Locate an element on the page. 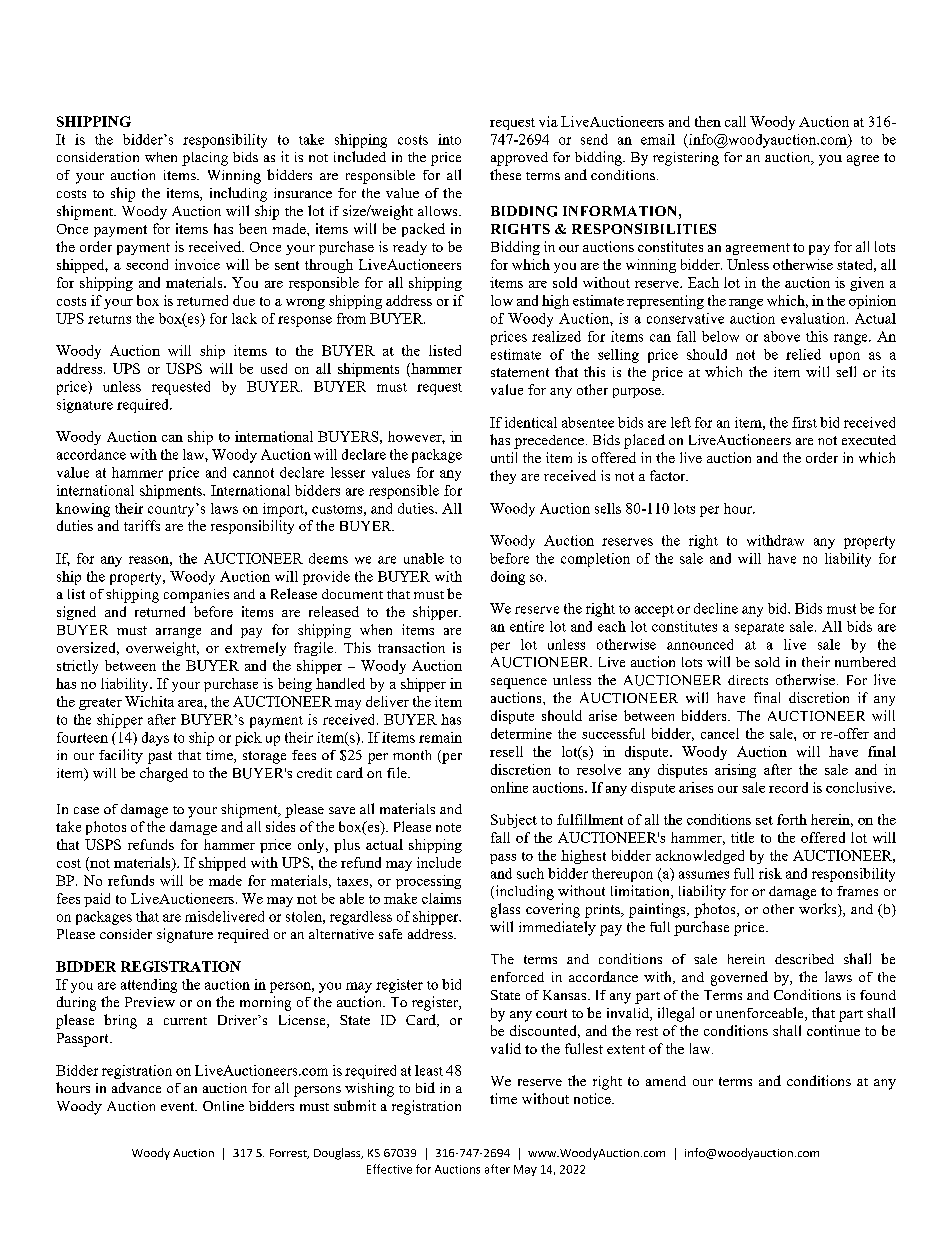 The height and width of the image is (1233, 952). forth is located at coordinates (792, 819).
